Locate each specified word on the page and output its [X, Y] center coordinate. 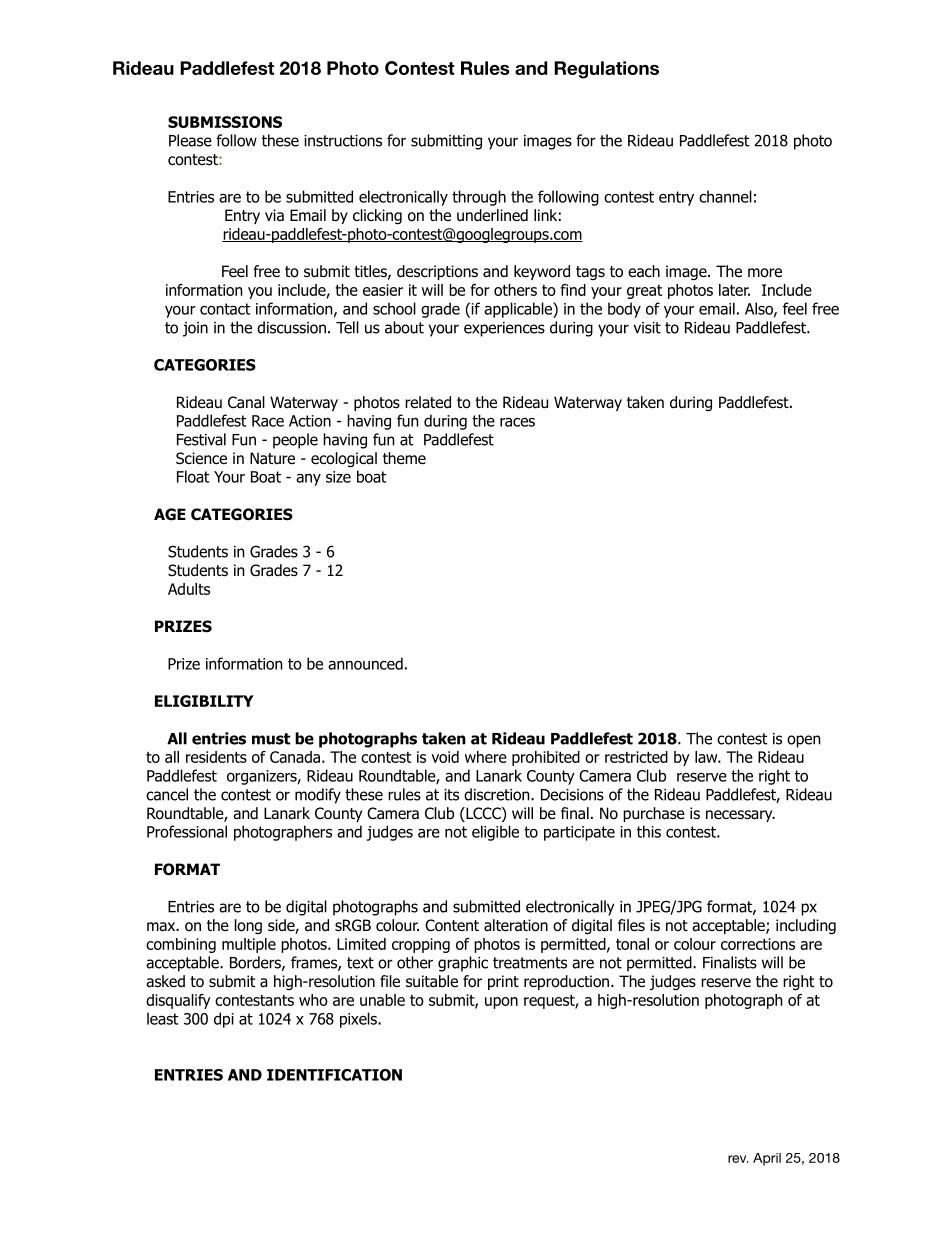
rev [738, 1159]
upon [501, 1003]
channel [725, 196]
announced [365, 663]
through [479, 198]
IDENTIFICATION [334, 1075]
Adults [189, 589]
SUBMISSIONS [225, 122]
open [804, 741]
